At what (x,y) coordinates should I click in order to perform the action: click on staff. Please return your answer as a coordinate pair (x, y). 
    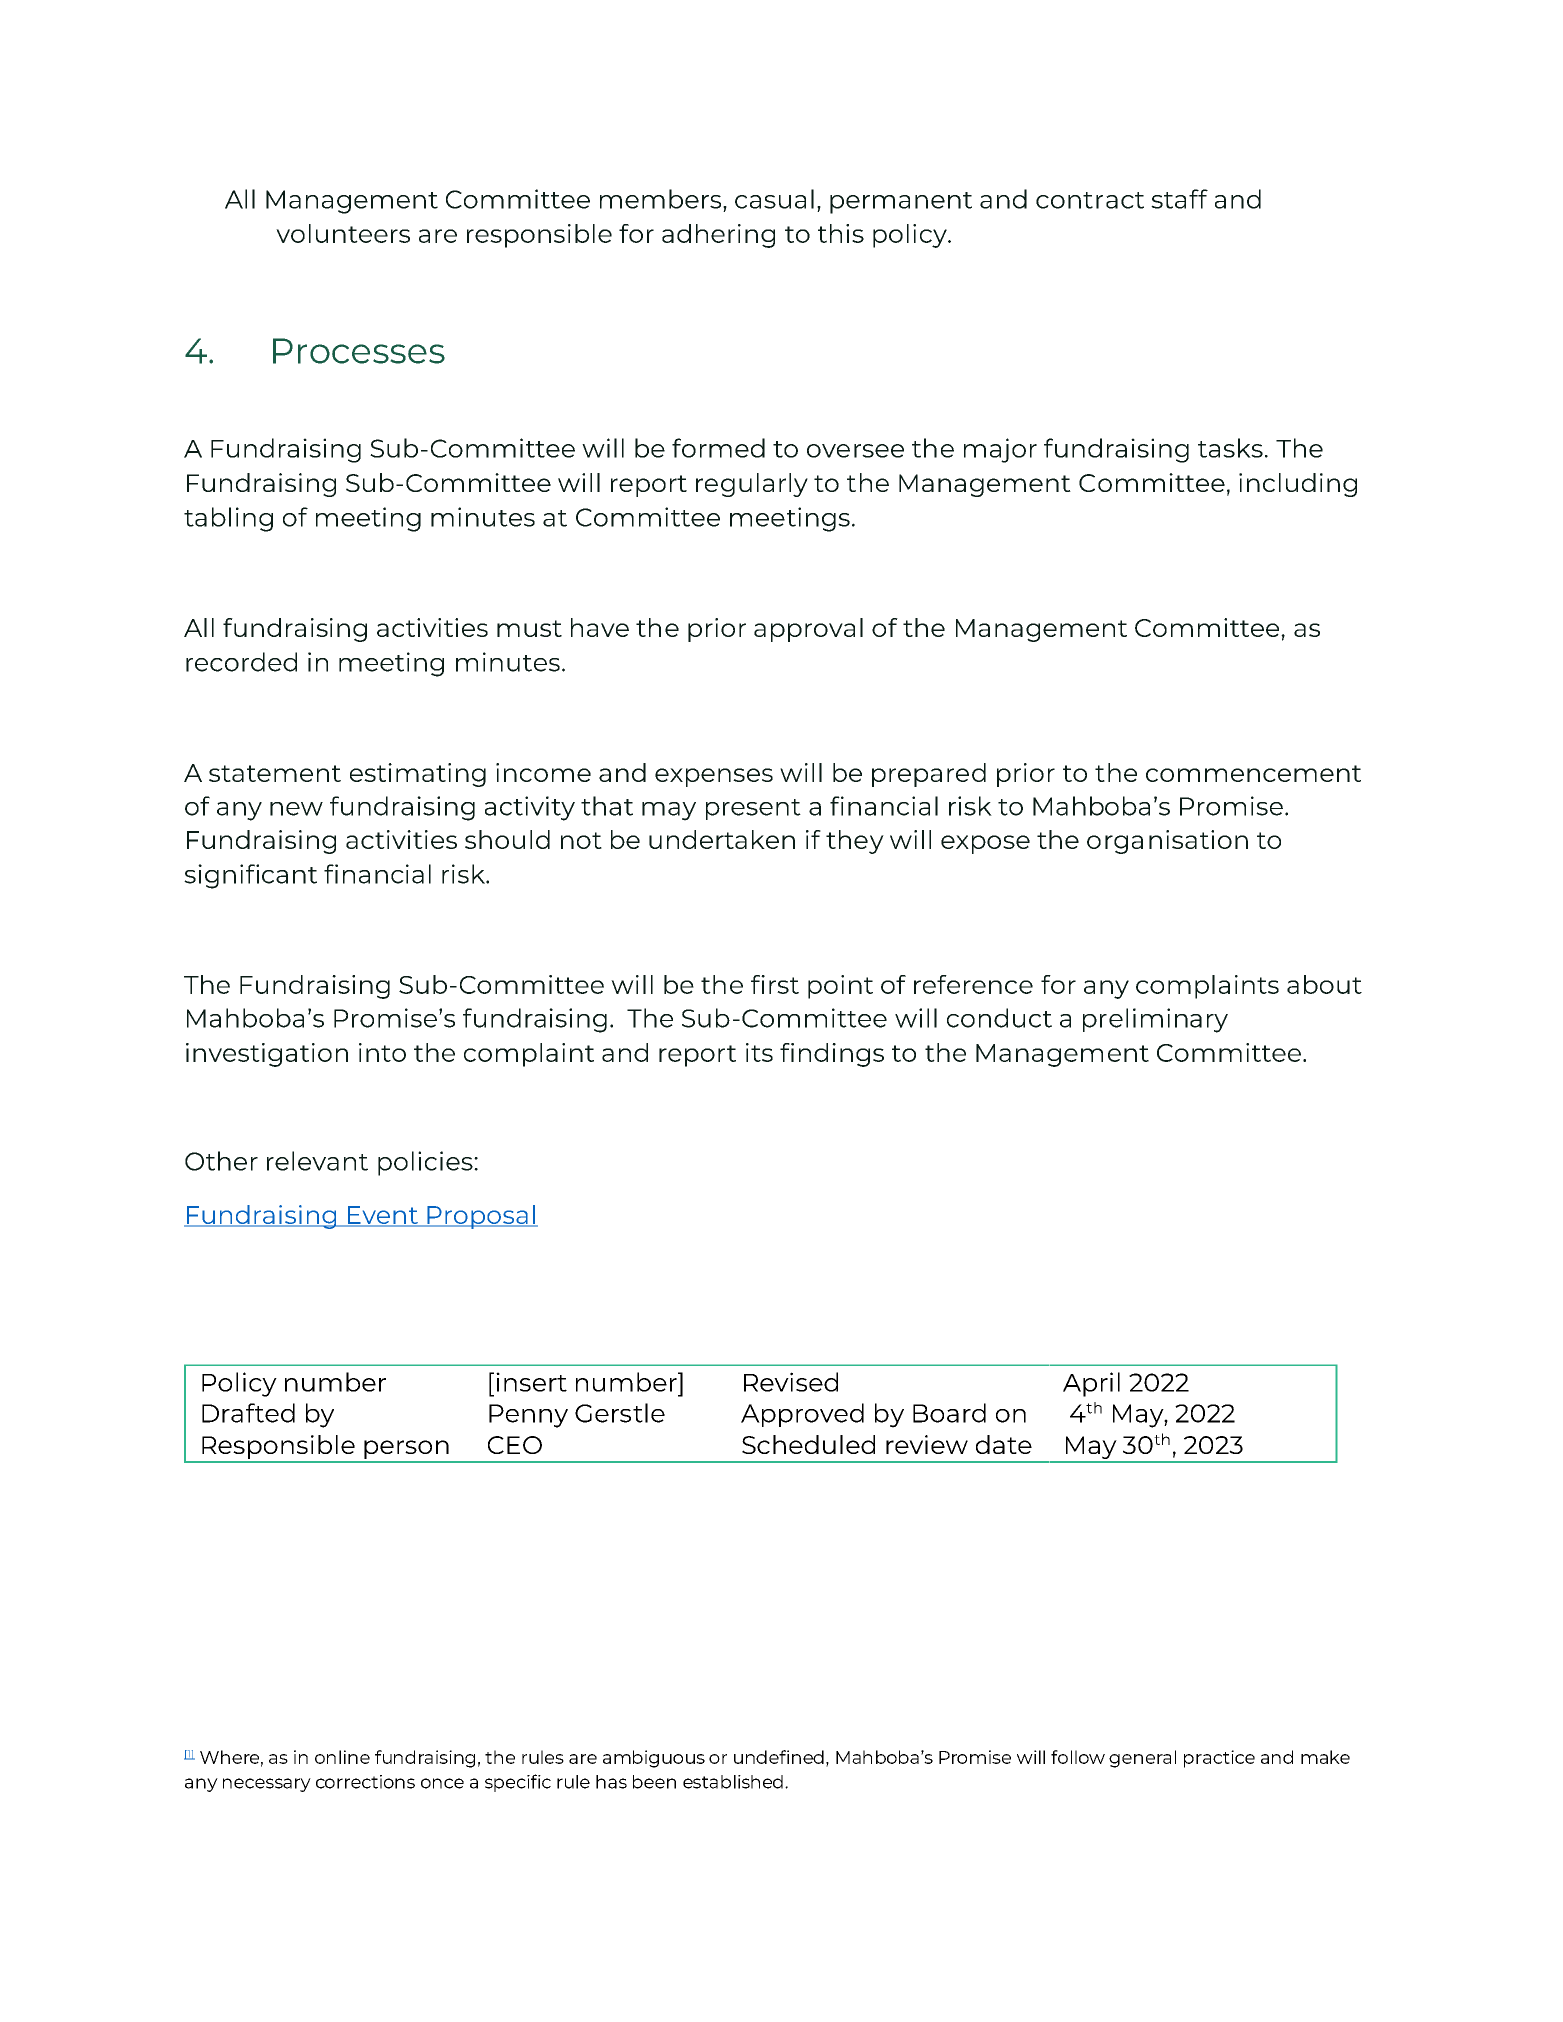
    Looking at the image, I should click on (1179, 199).
